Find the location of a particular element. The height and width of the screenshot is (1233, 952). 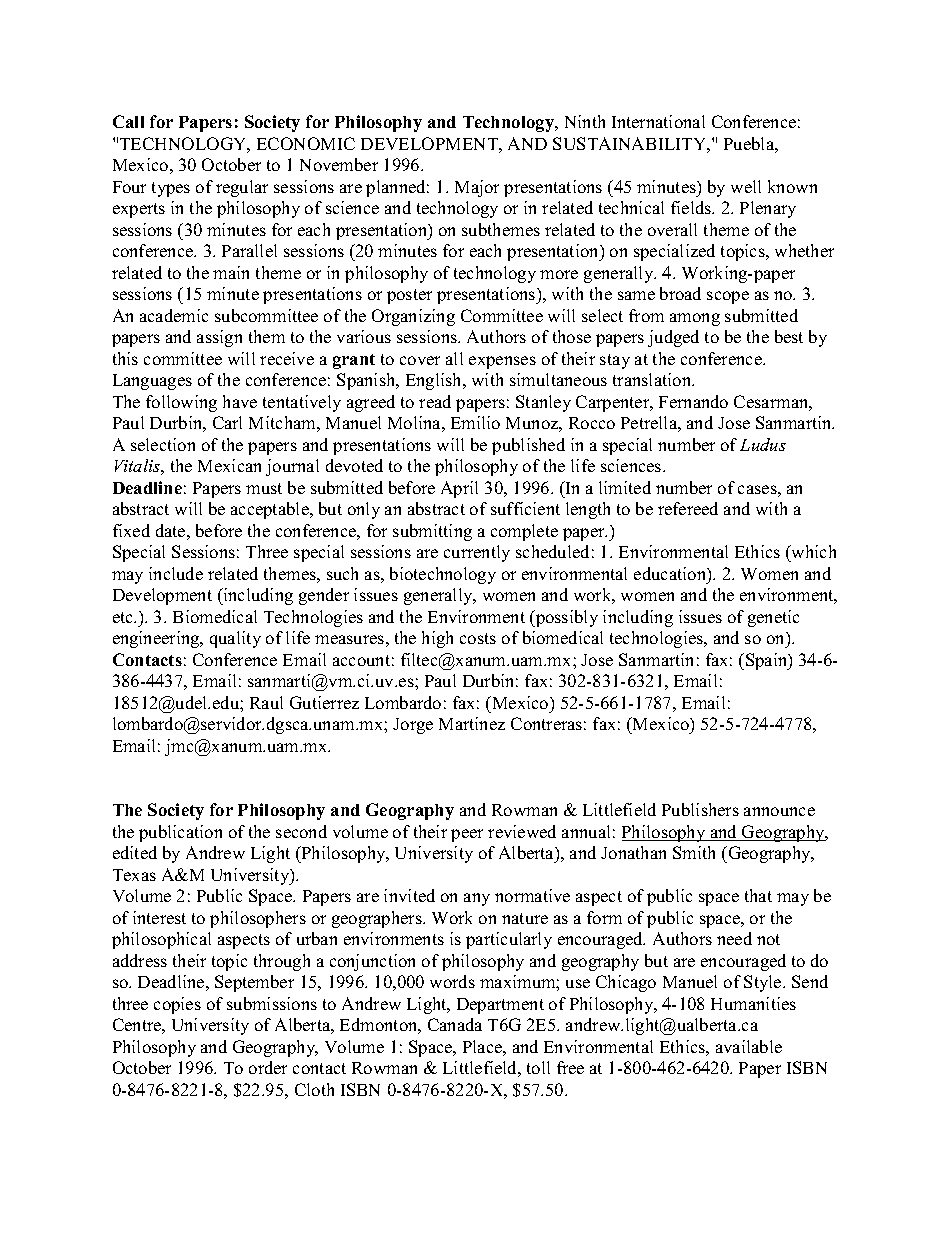

Emilio is located at coordinates (475, 422).
